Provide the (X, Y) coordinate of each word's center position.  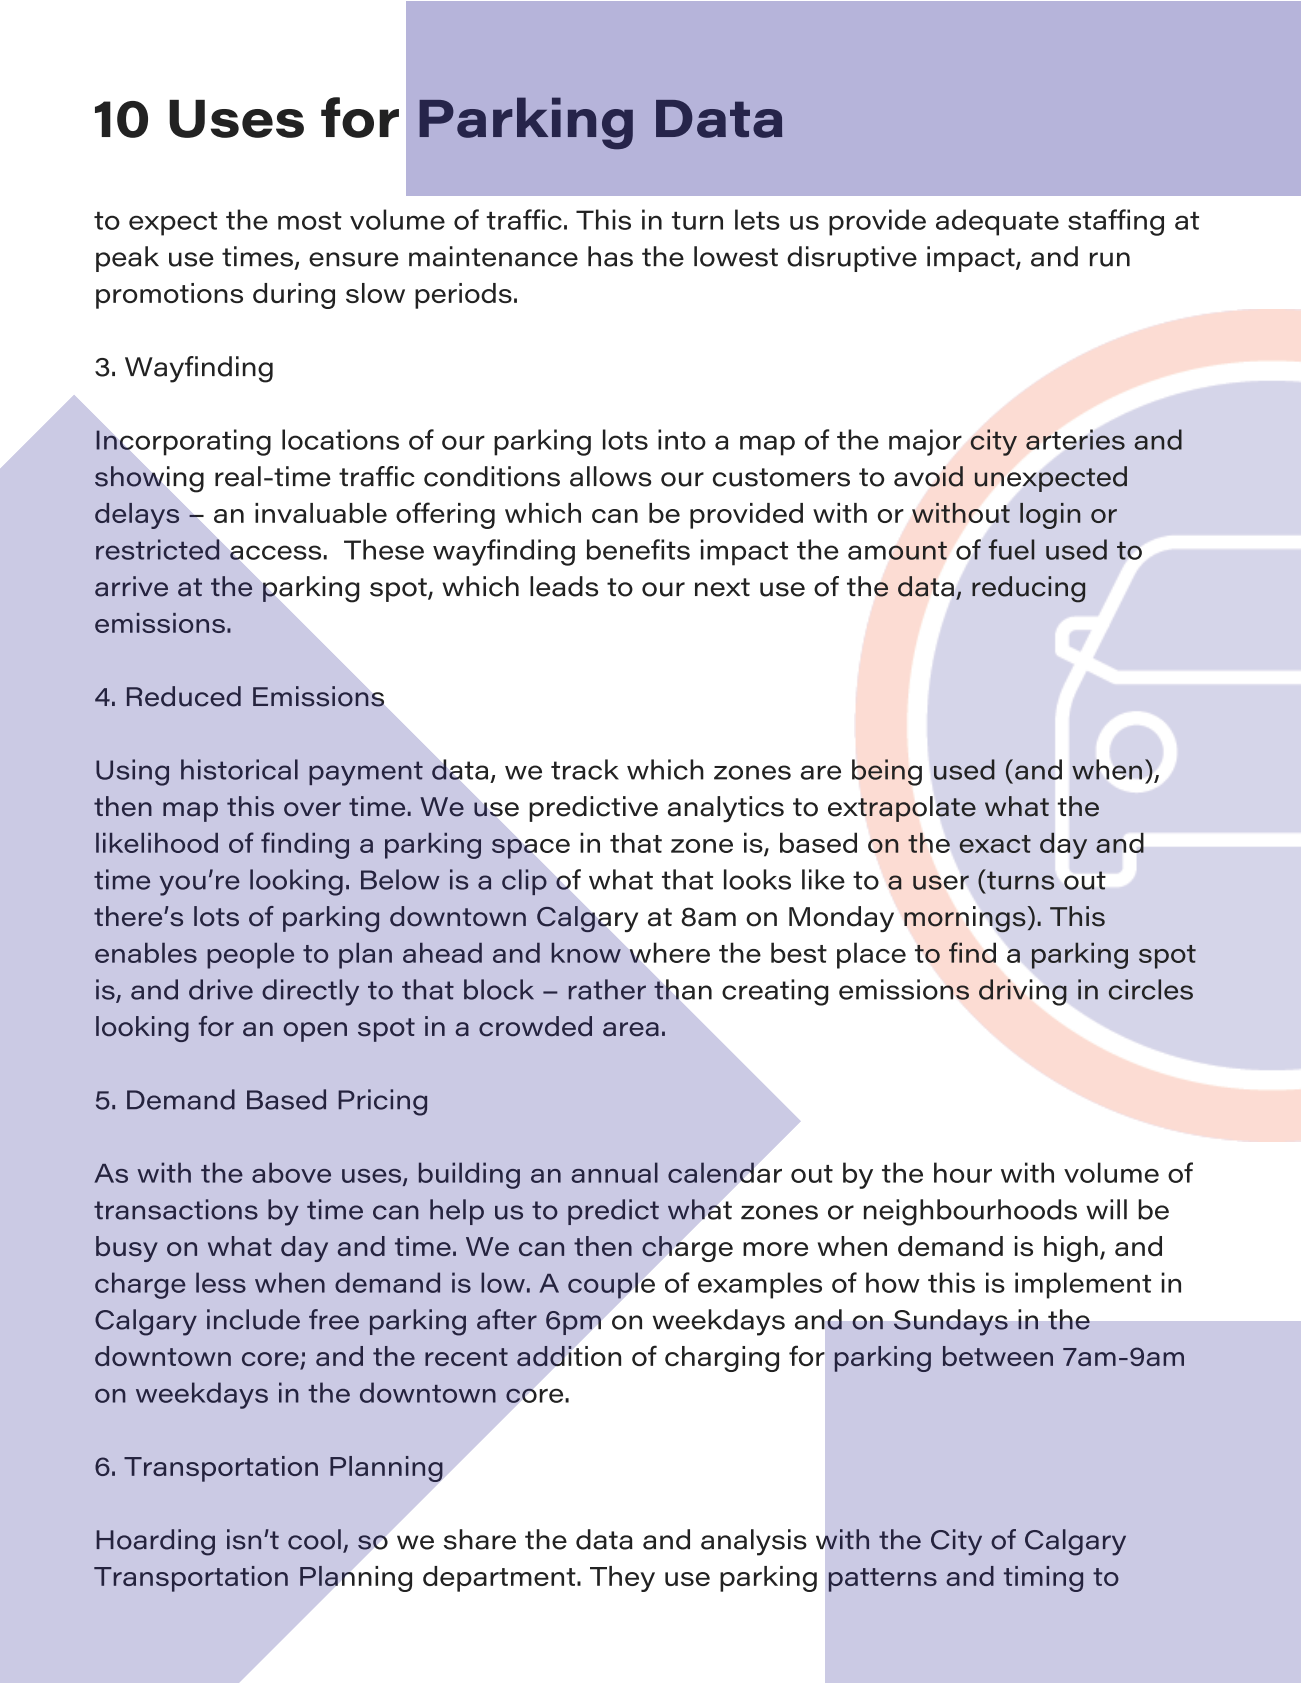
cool (314, 1539)
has (610, 256)
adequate (997, 222)
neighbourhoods (970, 1212)
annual (614, 1172)
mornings (966, 919)
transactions (176, 1209)
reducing (1028, 589)
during (294, 296)
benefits (638, 549)
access (275, 552)
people (250, 956)
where (669, 952)
